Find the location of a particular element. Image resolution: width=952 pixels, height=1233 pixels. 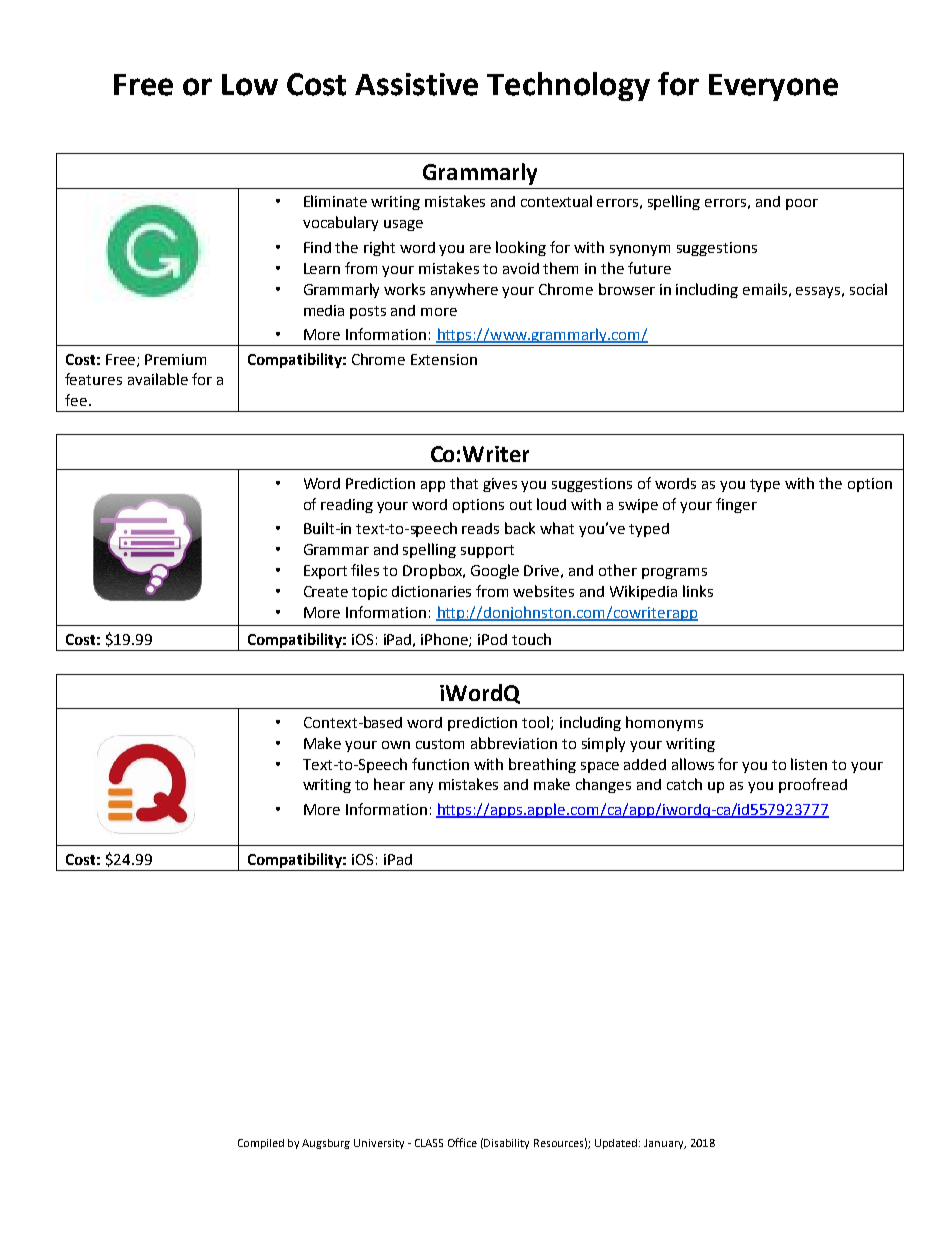

social is located at coordinates (868, 289).
